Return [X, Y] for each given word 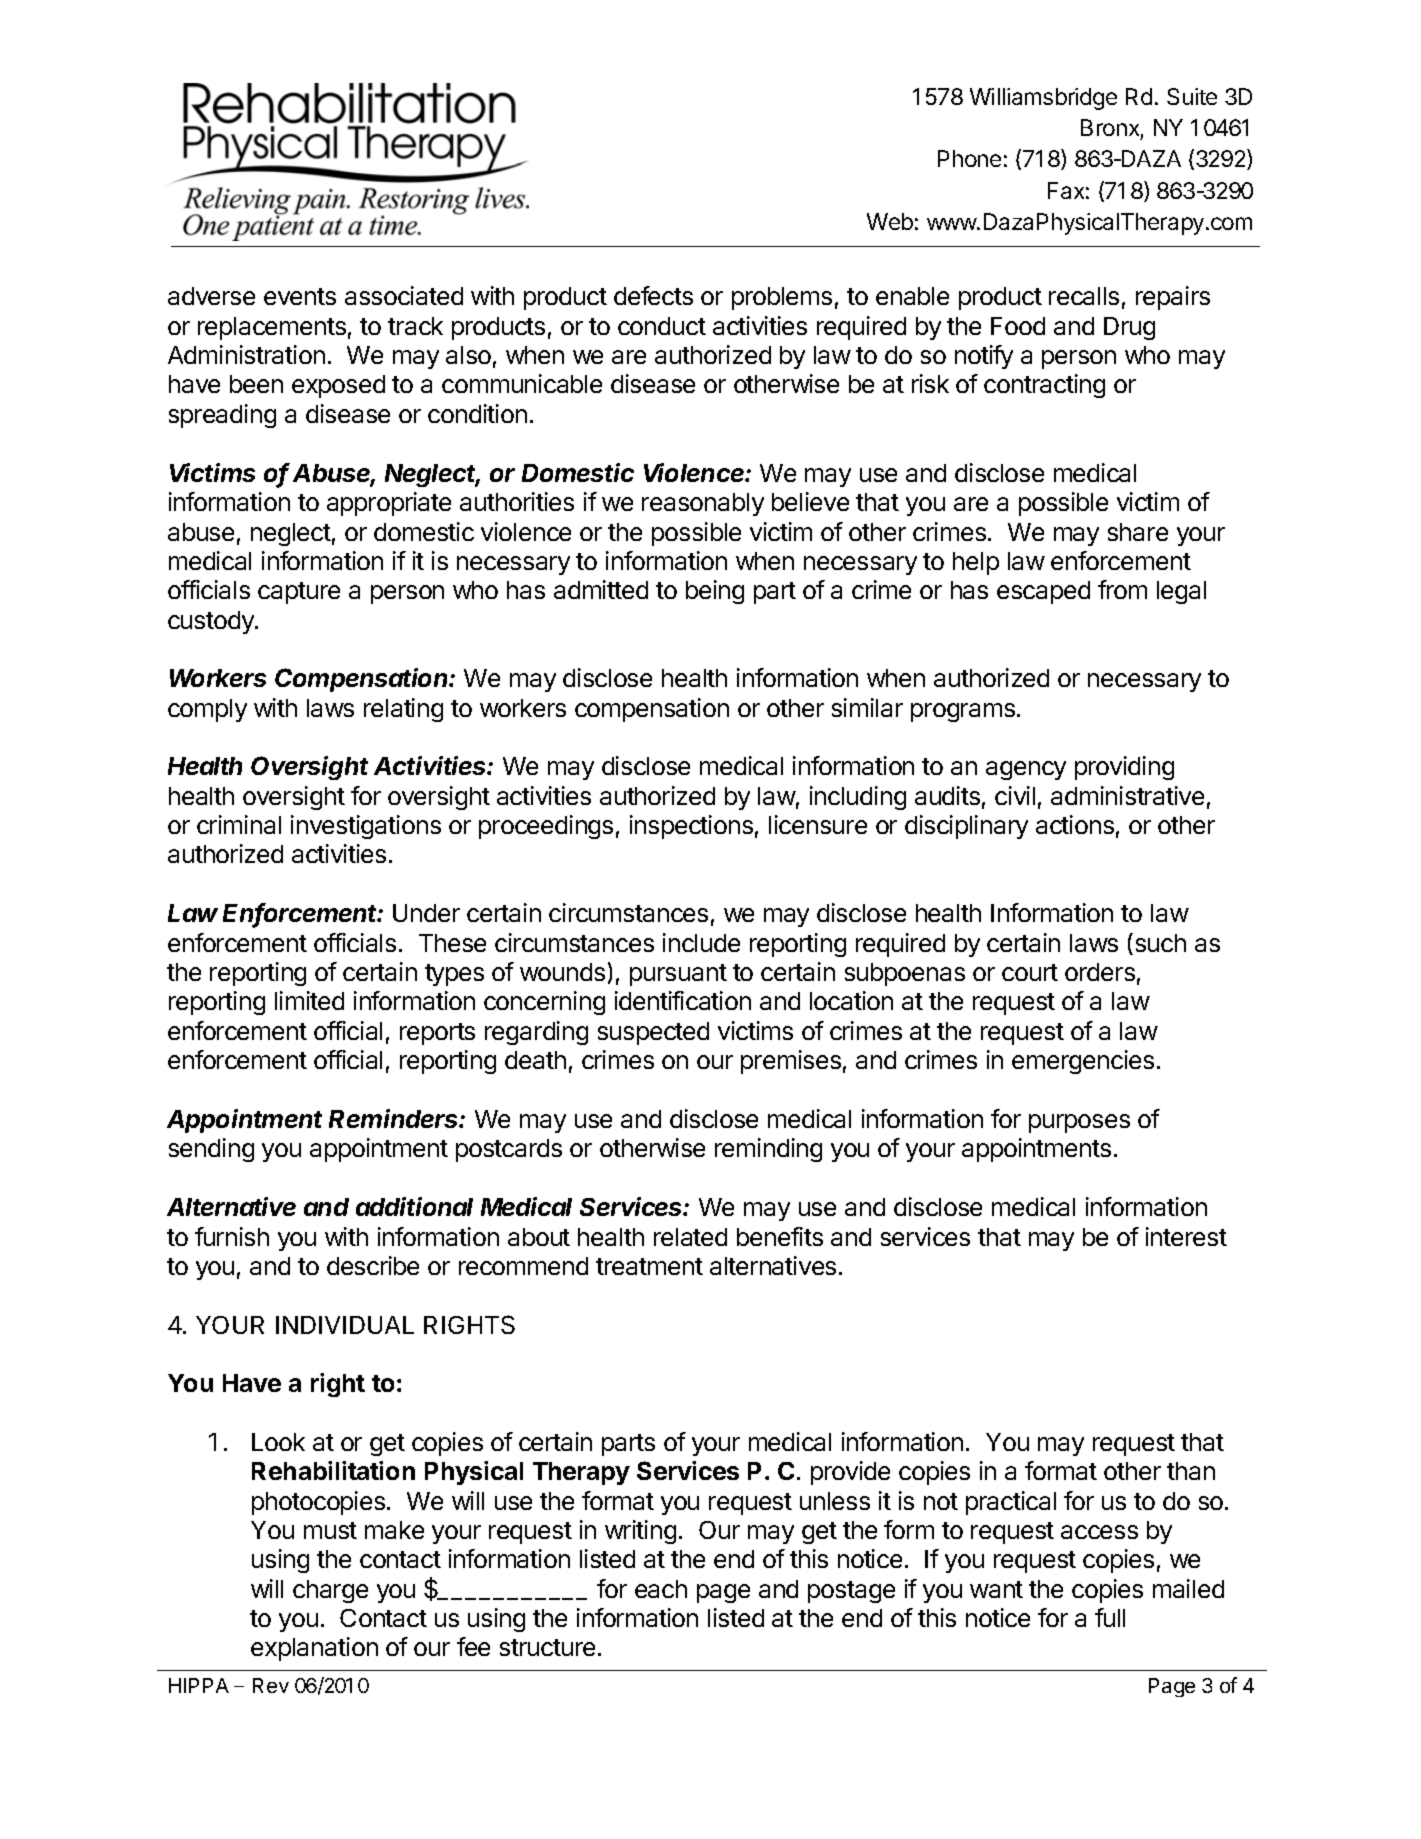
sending [211, 1150]
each [661, 1589]
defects [653, 295]
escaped [1043, 592]
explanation [314, 1649]
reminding [768, 1150]
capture [299, 593]
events [300, 296]
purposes [1079, 1123]
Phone [969, 158]
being [715, 592]
